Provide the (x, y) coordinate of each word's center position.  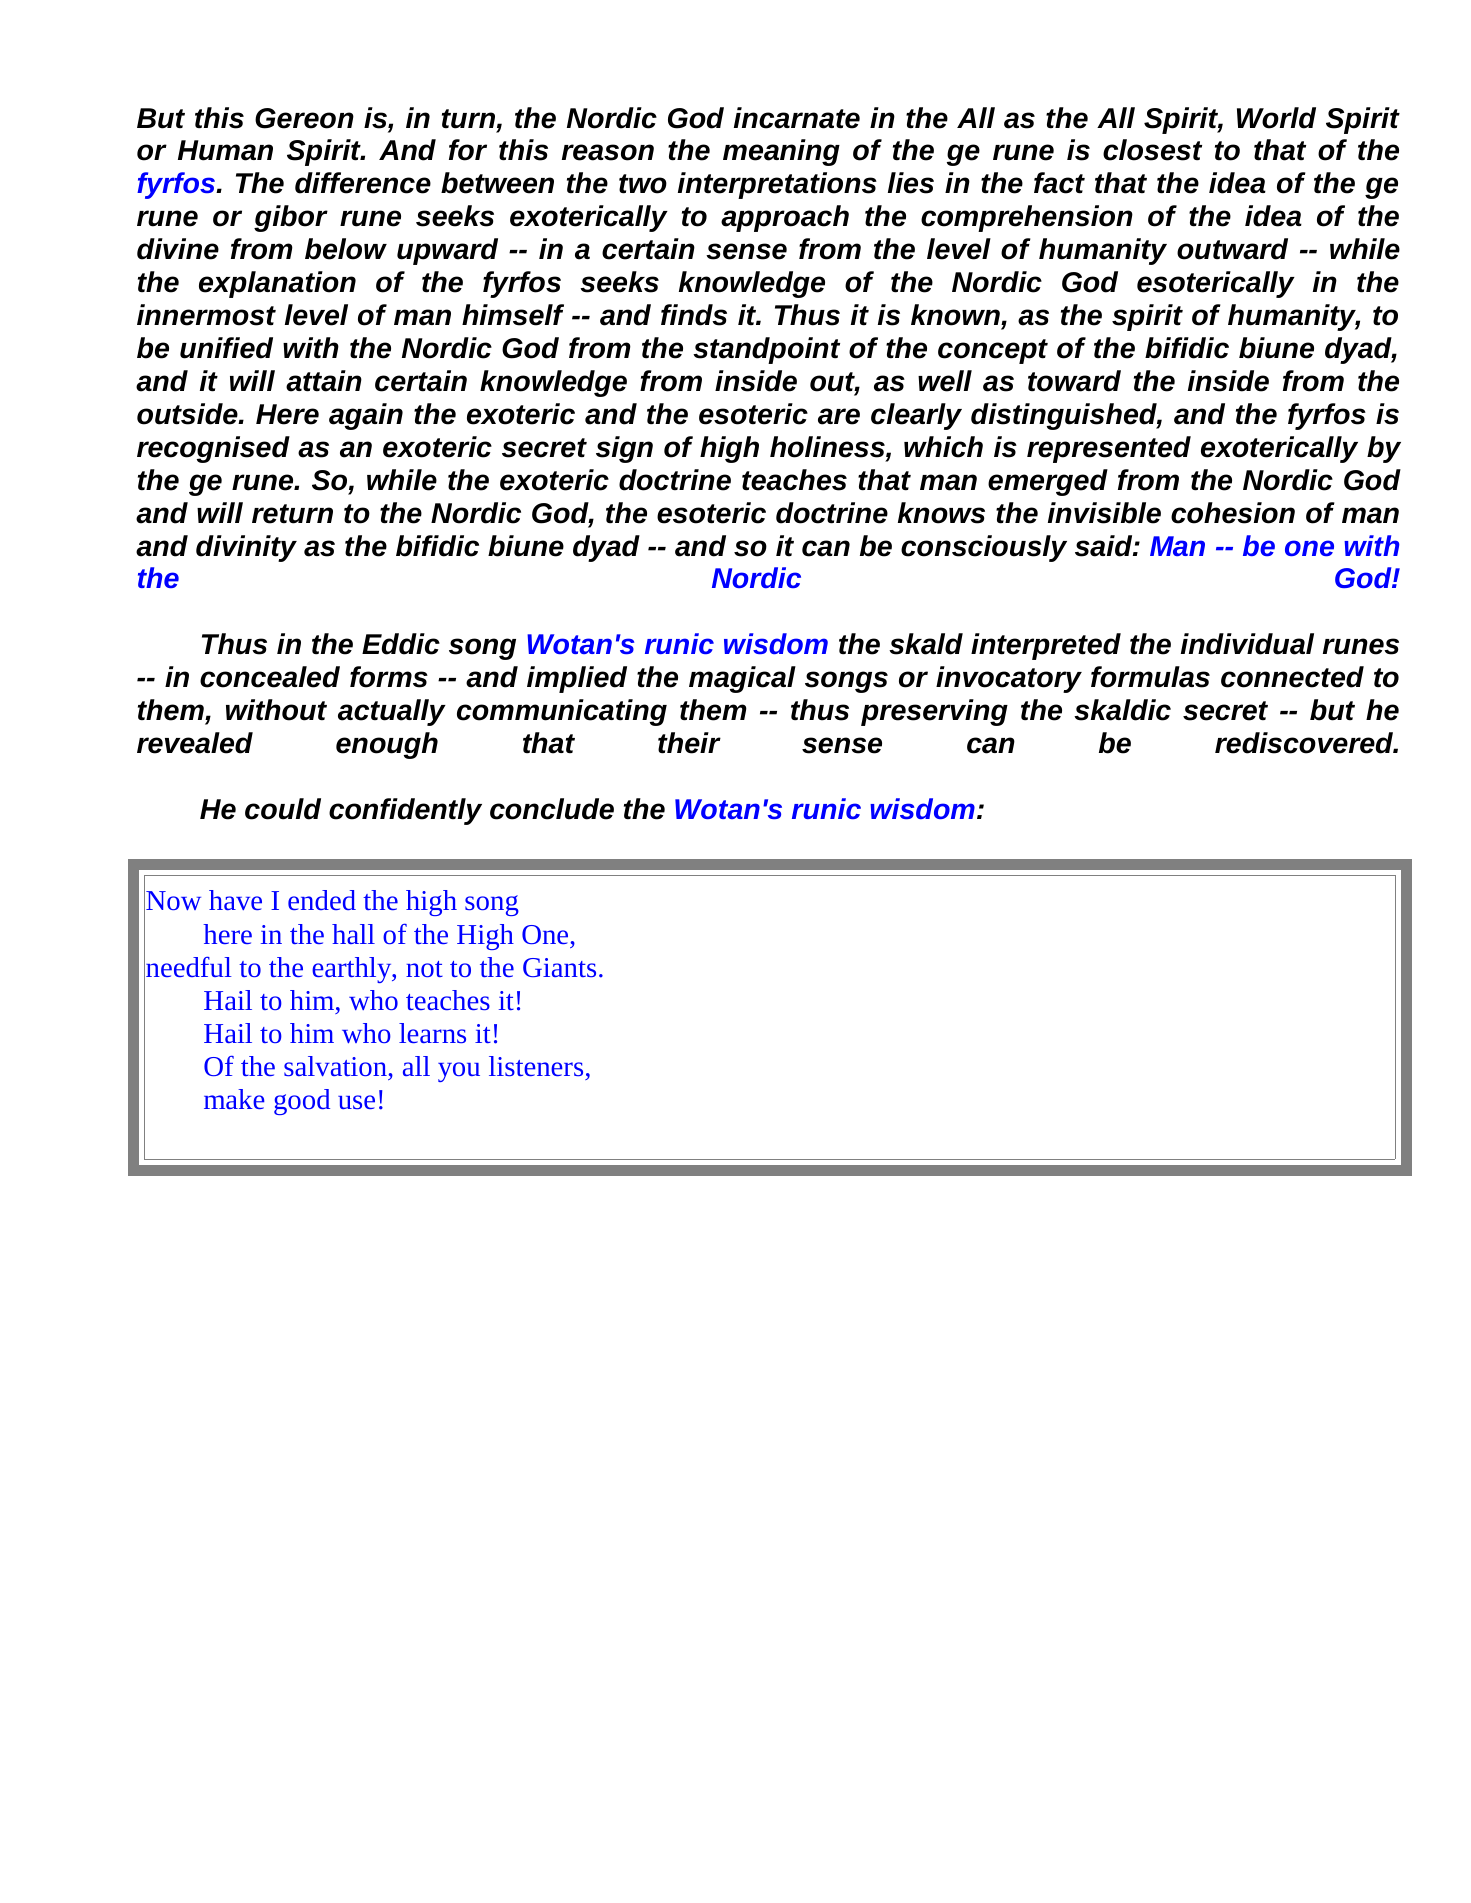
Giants (559, 967)
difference (363, 183)
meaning (781, 152)
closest (1152, 150)
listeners (536, 1066)
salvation (335, 1066)
